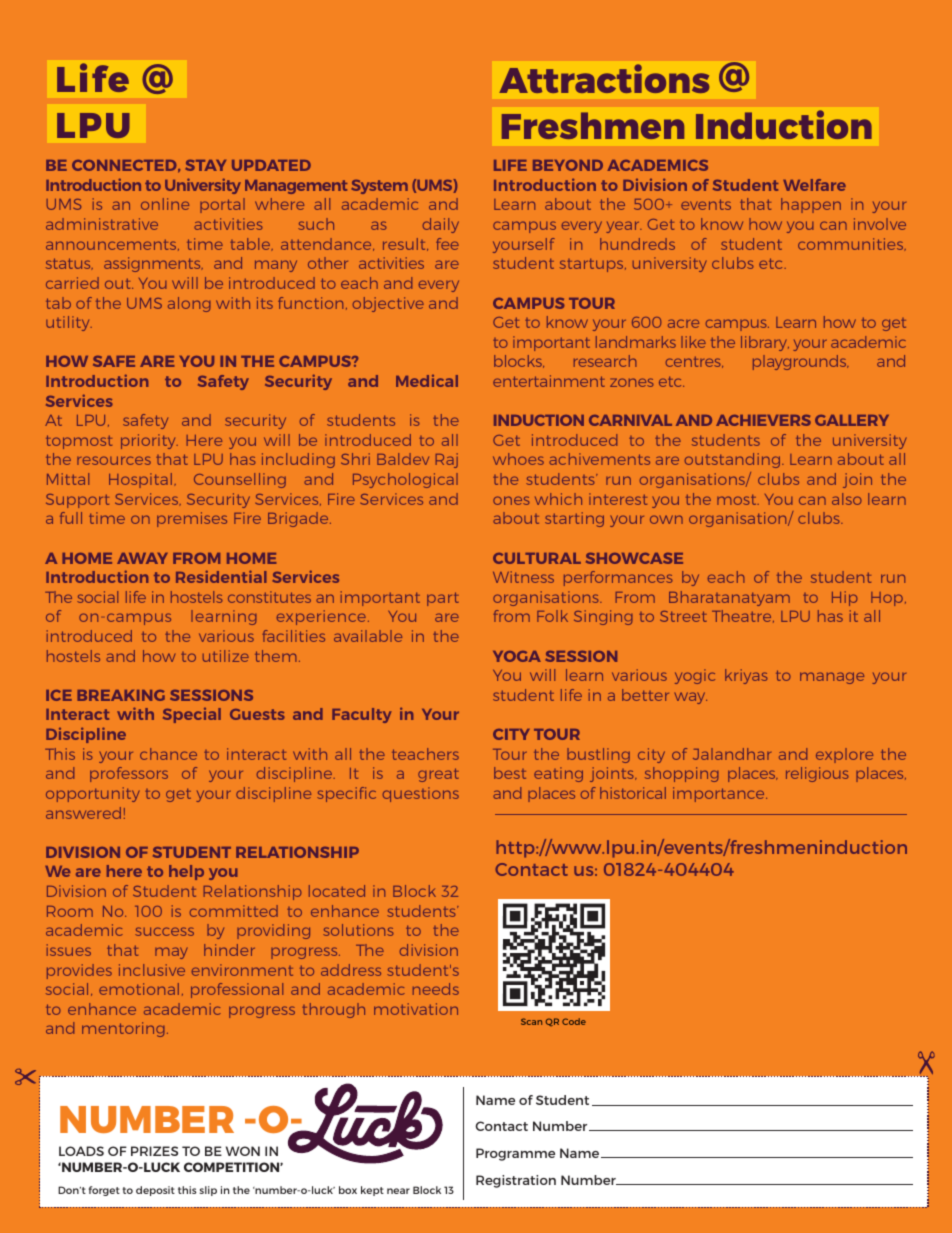 The height and width of the screenshot is (1233, 952). I want to click on BEYOND, so click(568, 165).
